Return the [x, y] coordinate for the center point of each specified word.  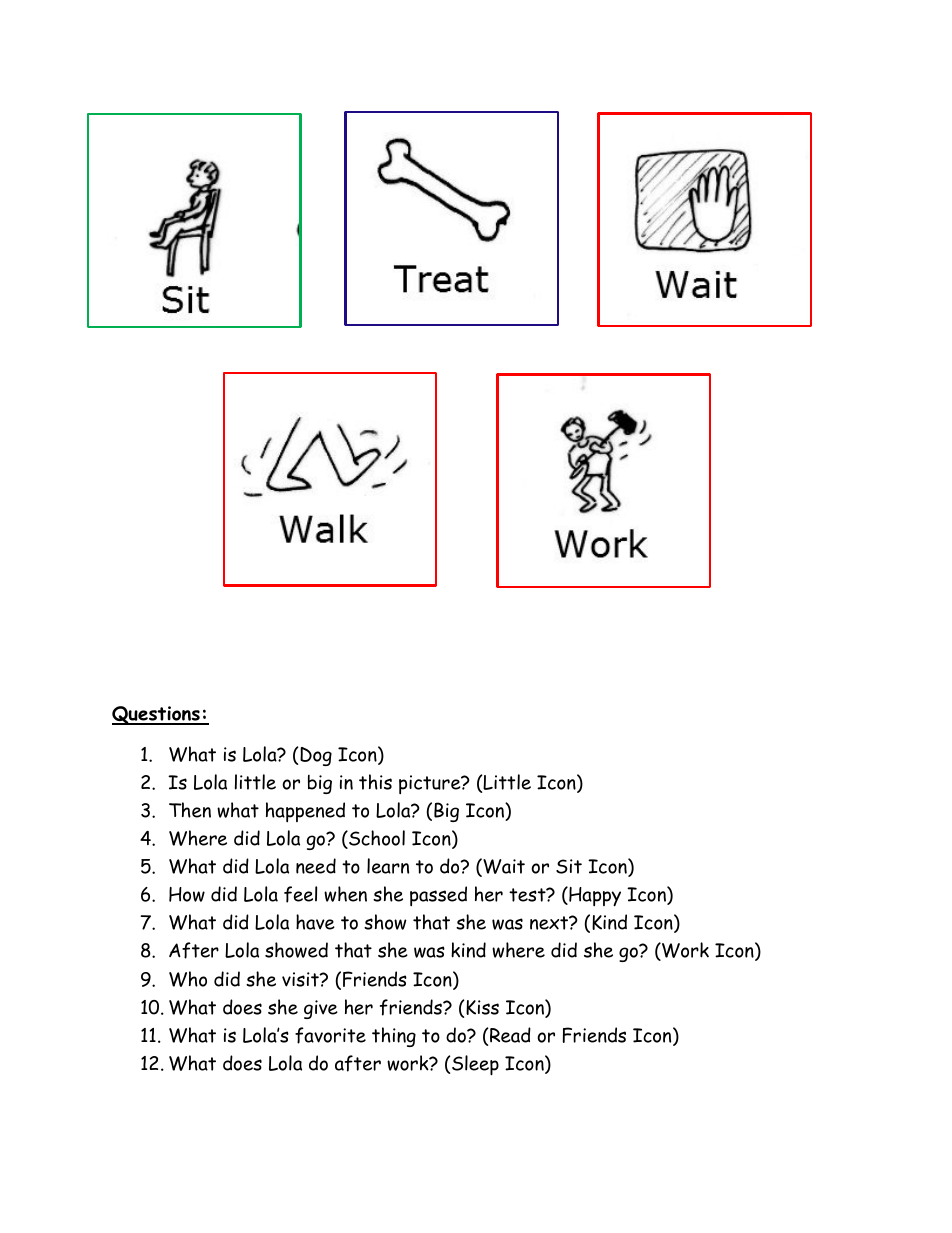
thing [394, 1037]
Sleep [475, 1065]
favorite [330, 1035]
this [375, 782]
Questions [157, 715]
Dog [316, 756]
